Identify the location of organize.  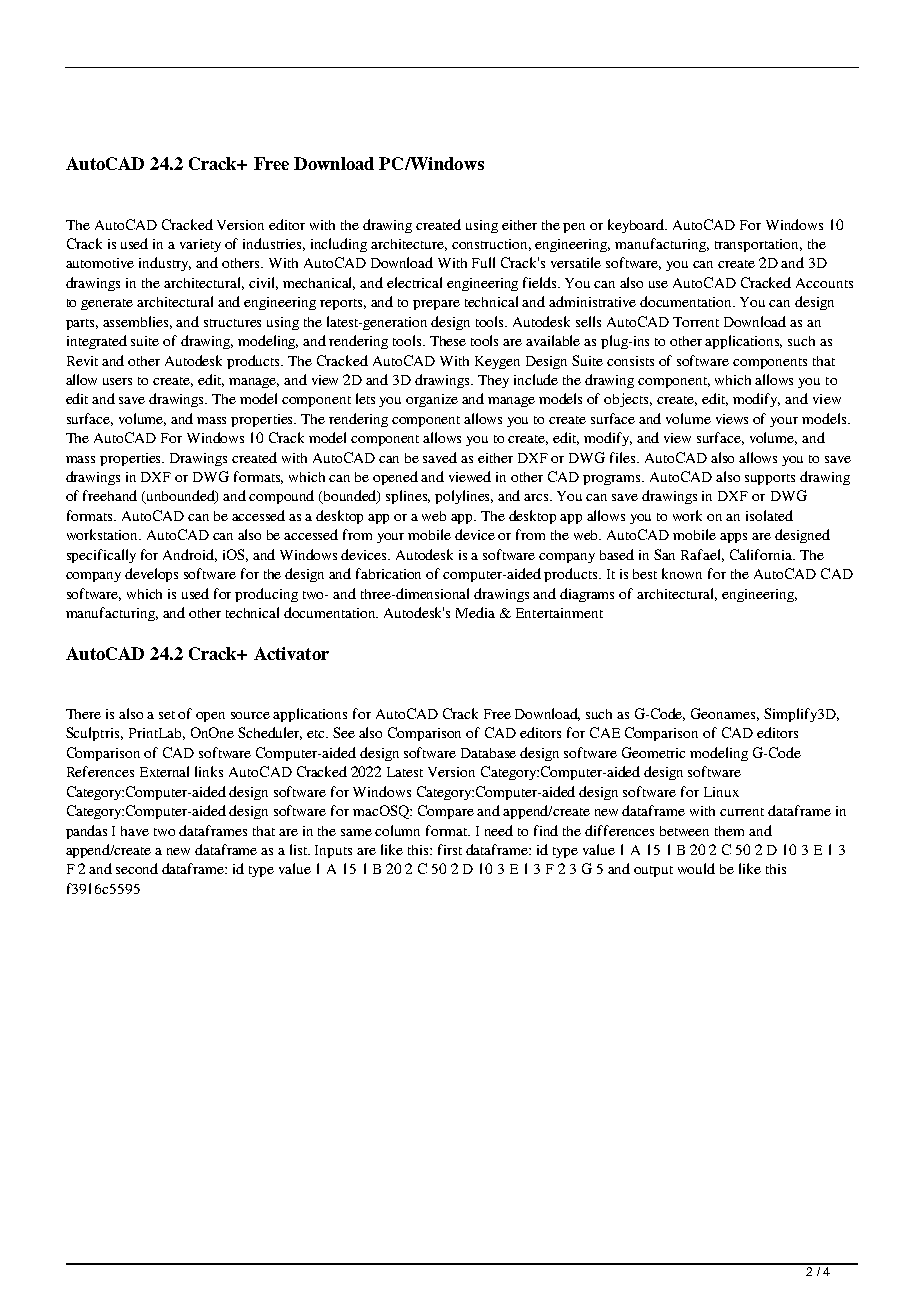
(432, 400).
